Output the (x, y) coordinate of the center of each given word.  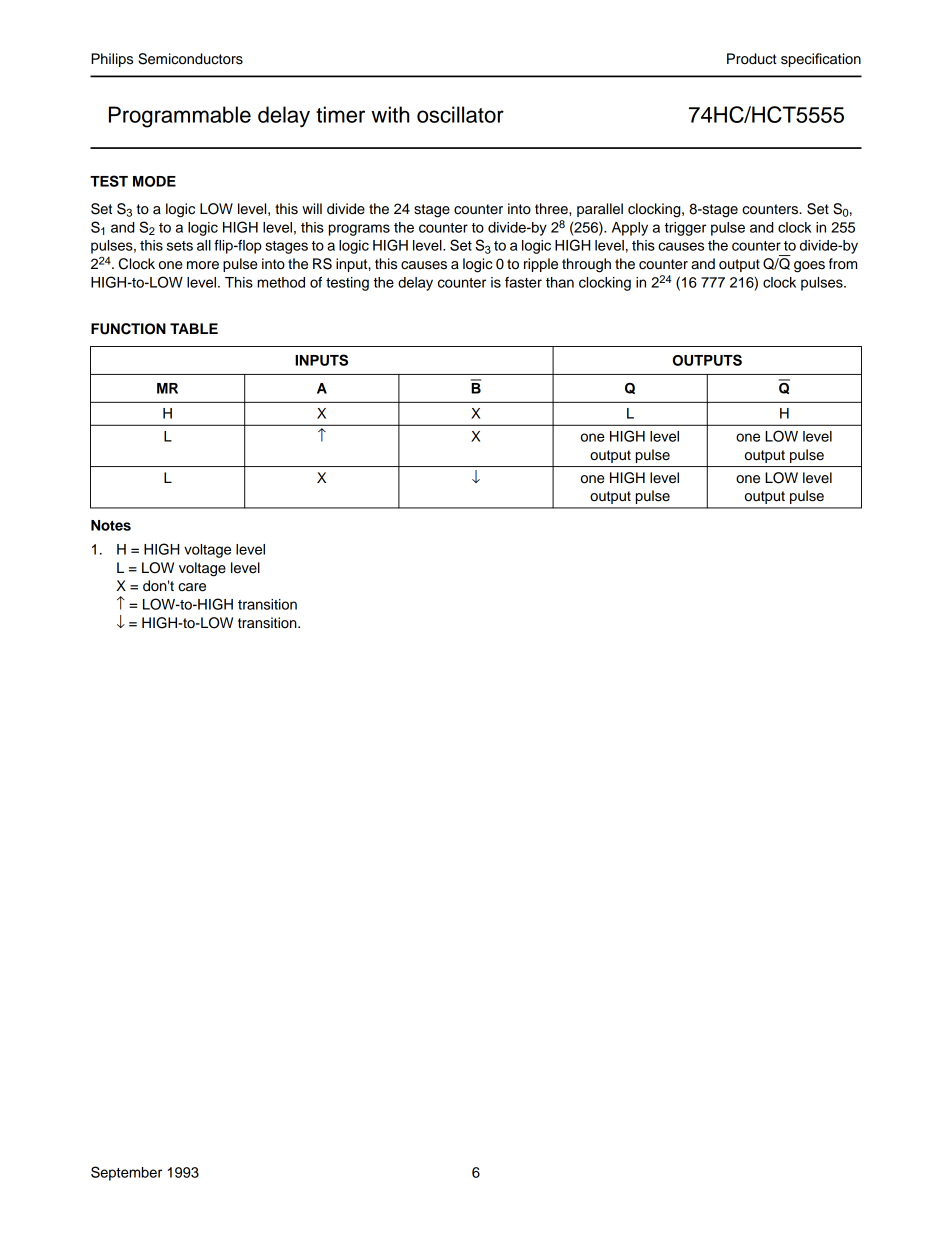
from (843, 263)
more (203, 265)
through (586, 265)
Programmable (180, 117)
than (560, 282)
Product (752, 59)
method (281, 282)
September (126, 1173)
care (192, 587)
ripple (541, 265)
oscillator (460, 114)
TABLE (194, 328)
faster (523, 282)
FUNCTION (128, 329)
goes (809, 267)
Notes (111, 525)
